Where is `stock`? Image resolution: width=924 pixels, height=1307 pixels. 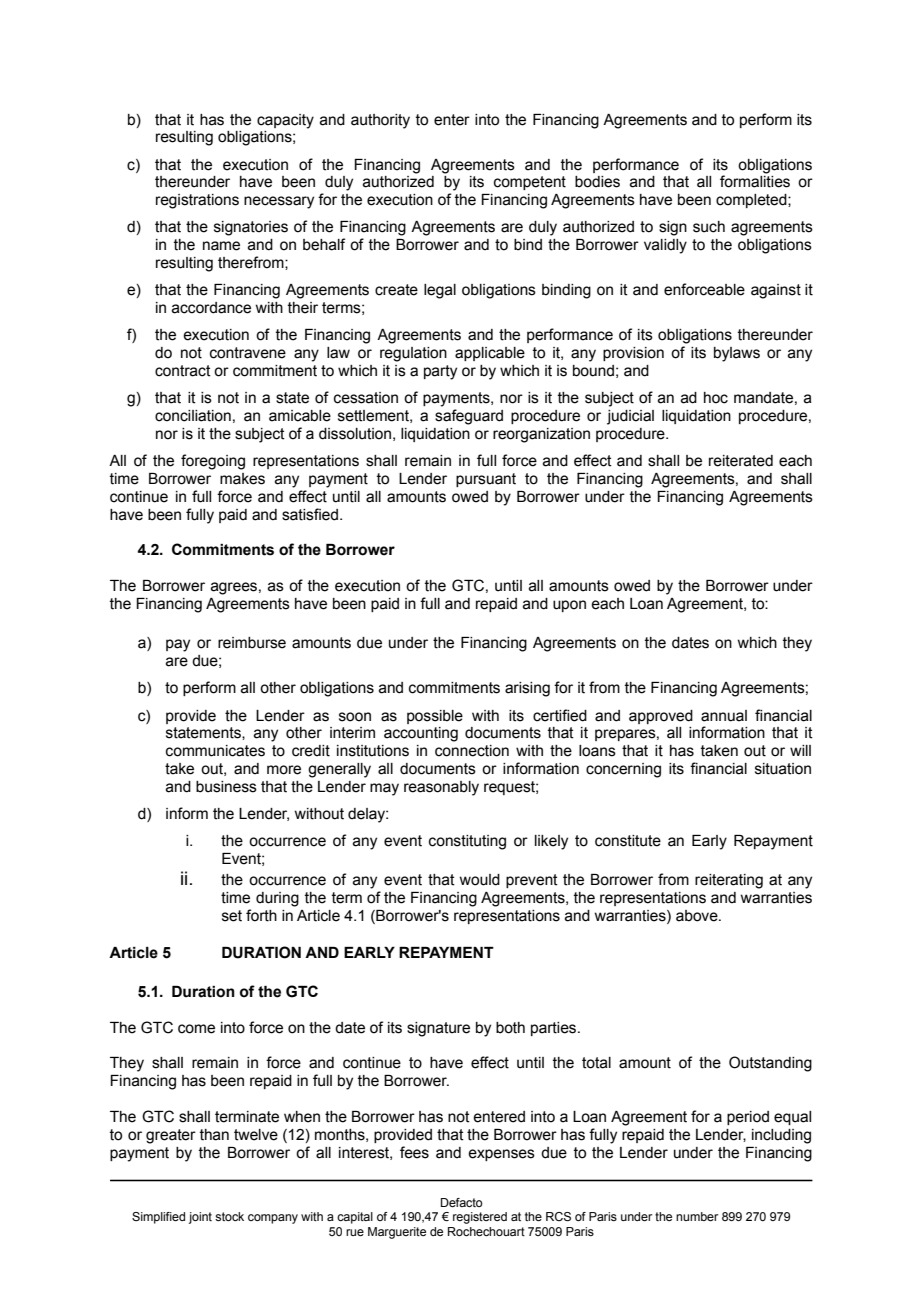
stock is located at coordinates (229, 1216).
